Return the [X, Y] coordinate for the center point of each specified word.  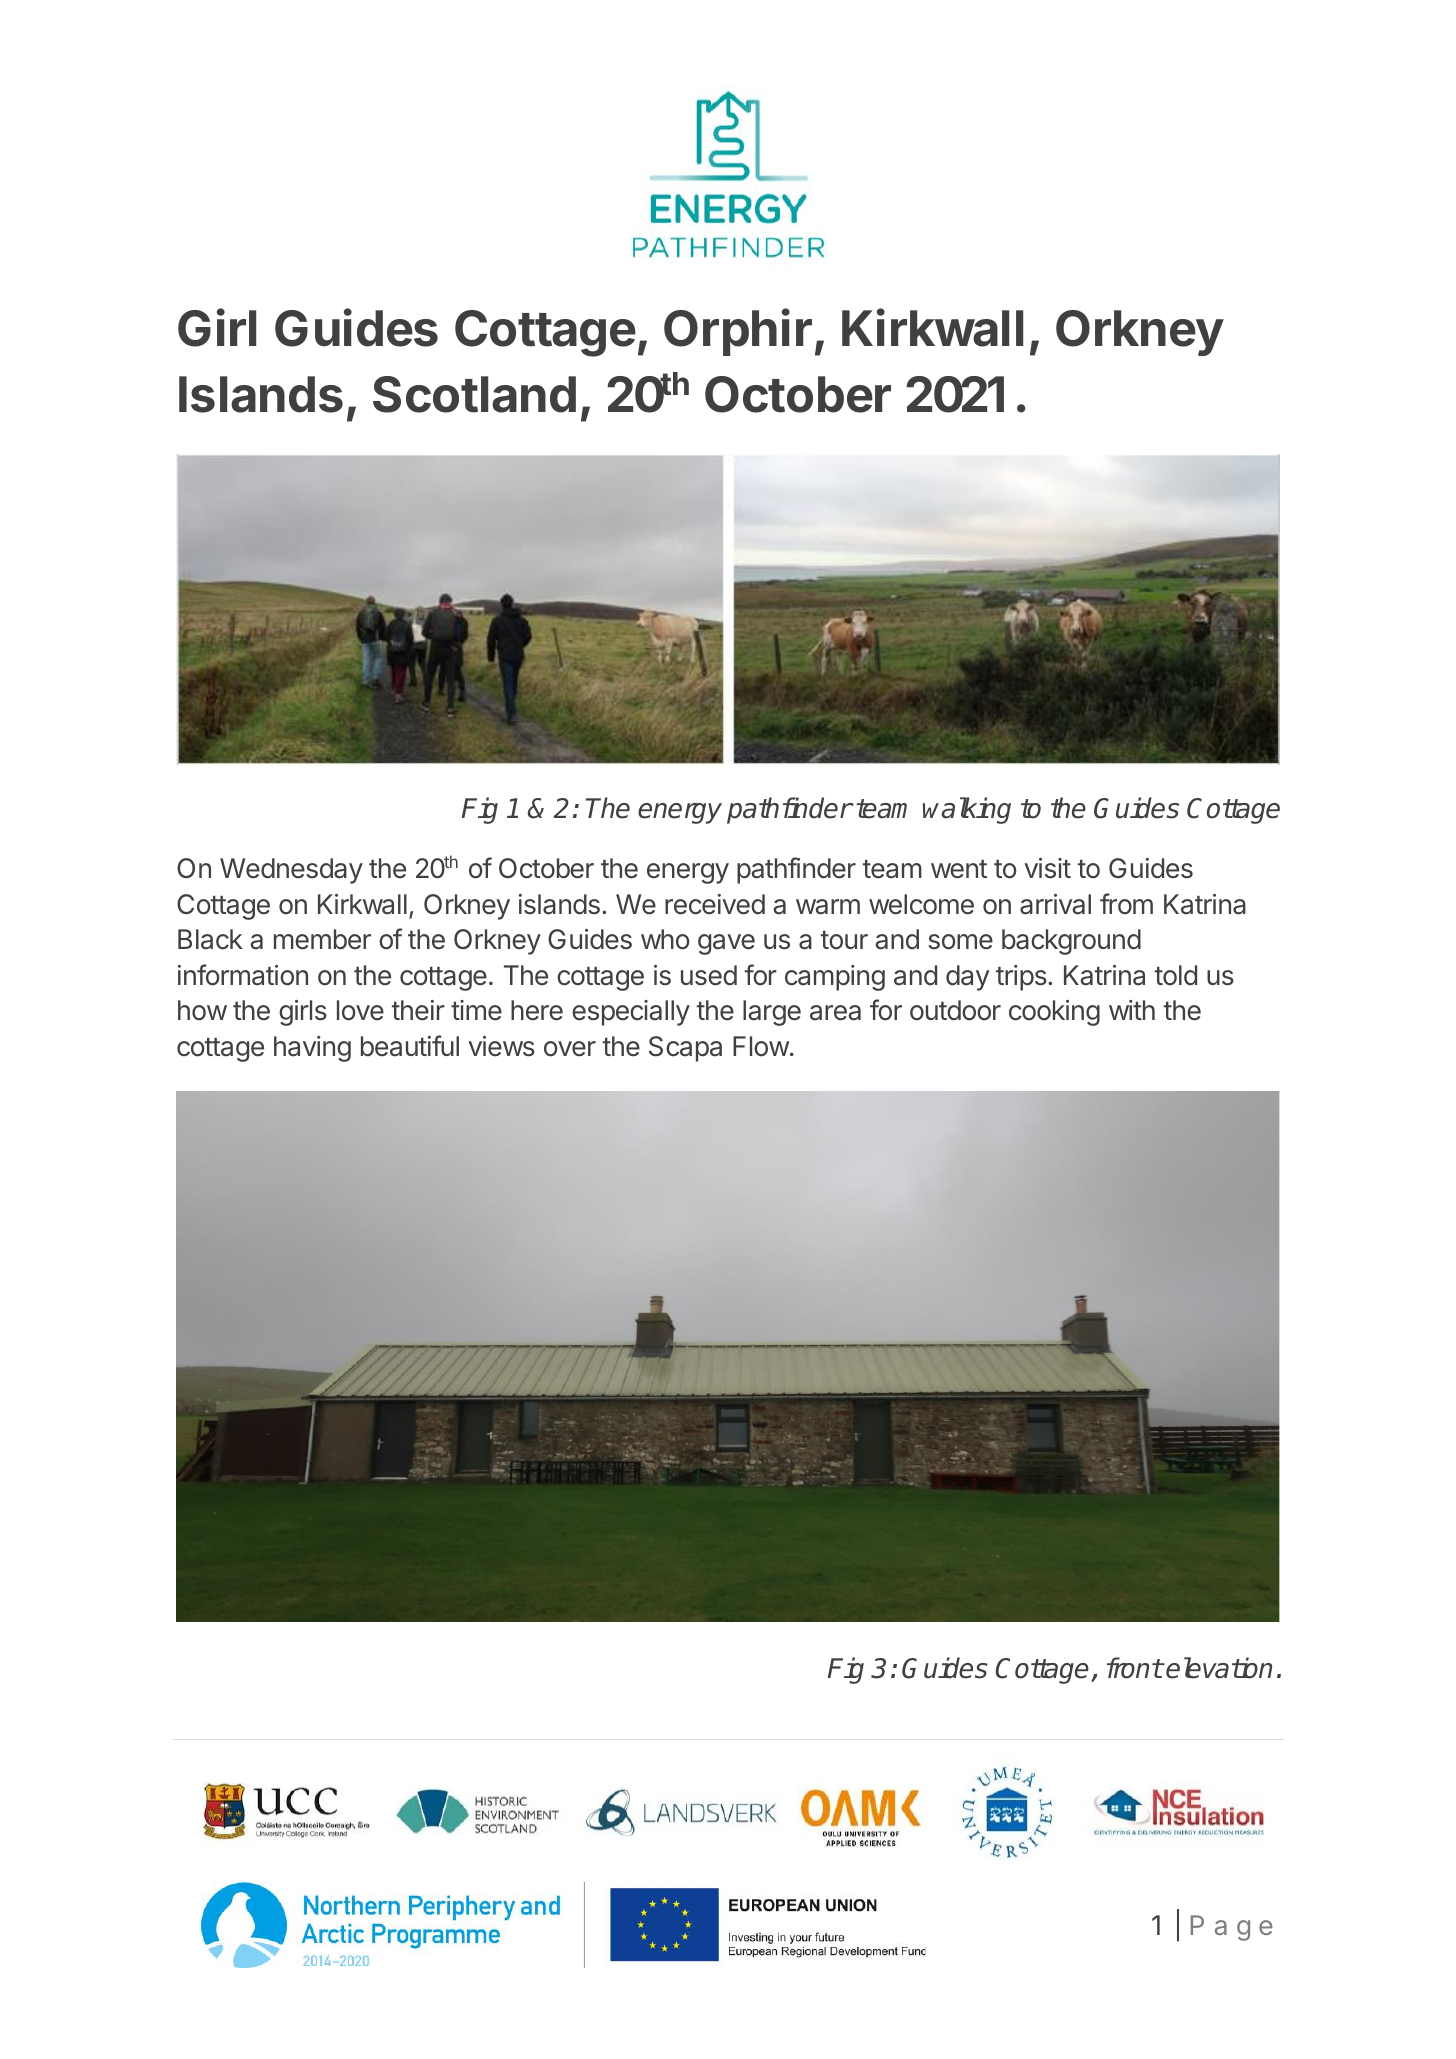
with [1132, 1010]
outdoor [955, 1010]
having [312, 1049]
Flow [761, 1046]
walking [967, 810]
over [570, 1049]
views [501, 1046]
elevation [1219, 1668]
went [959, 869]
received [715, 904]
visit [1047, 868]
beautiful [410, 1046]
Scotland [474, 394]
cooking [1054, 1013]
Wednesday [291, 871]
